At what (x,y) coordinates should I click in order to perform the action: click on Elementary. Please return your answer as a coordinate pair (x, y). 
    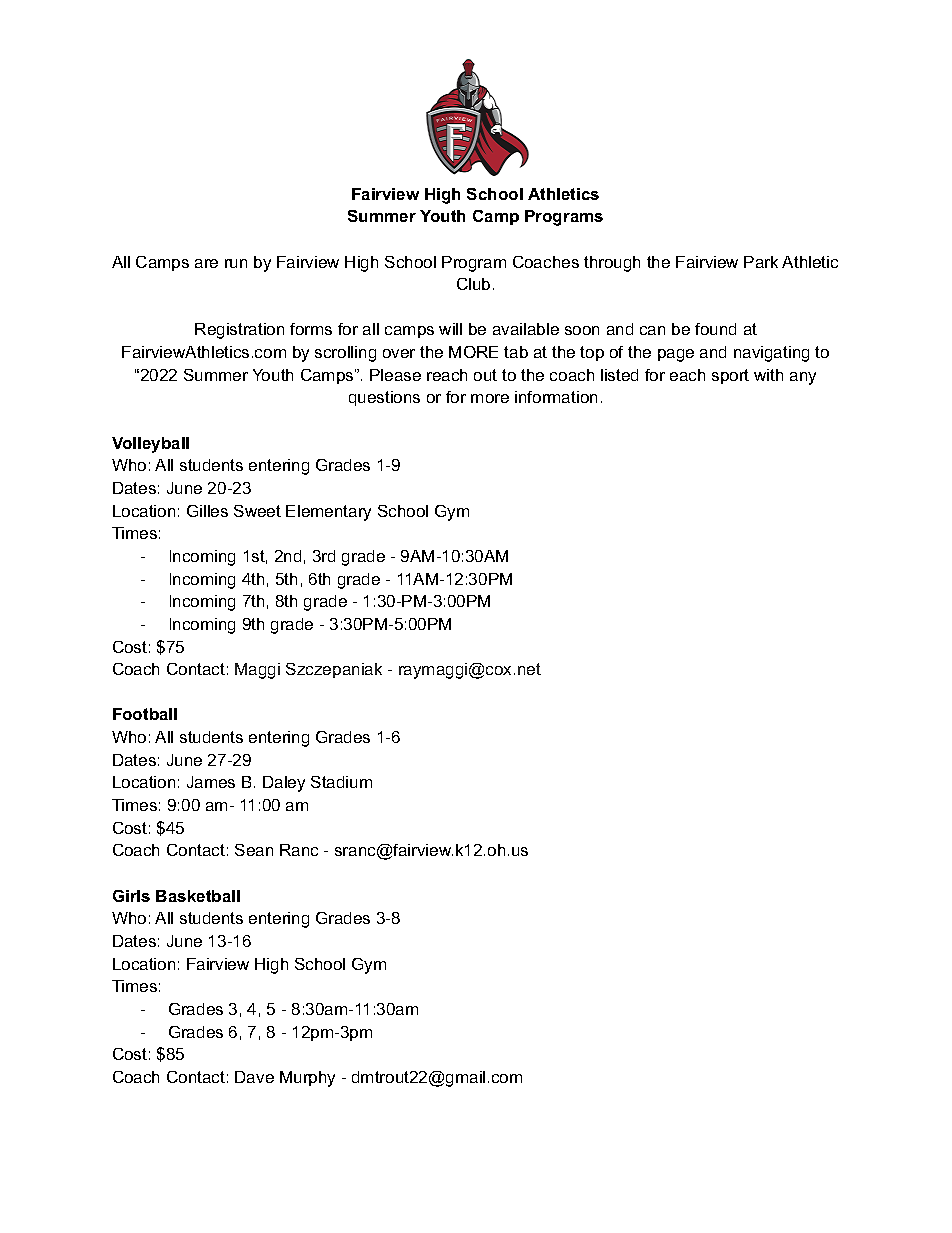
    Looking at the image, I should click on (328, 513).
